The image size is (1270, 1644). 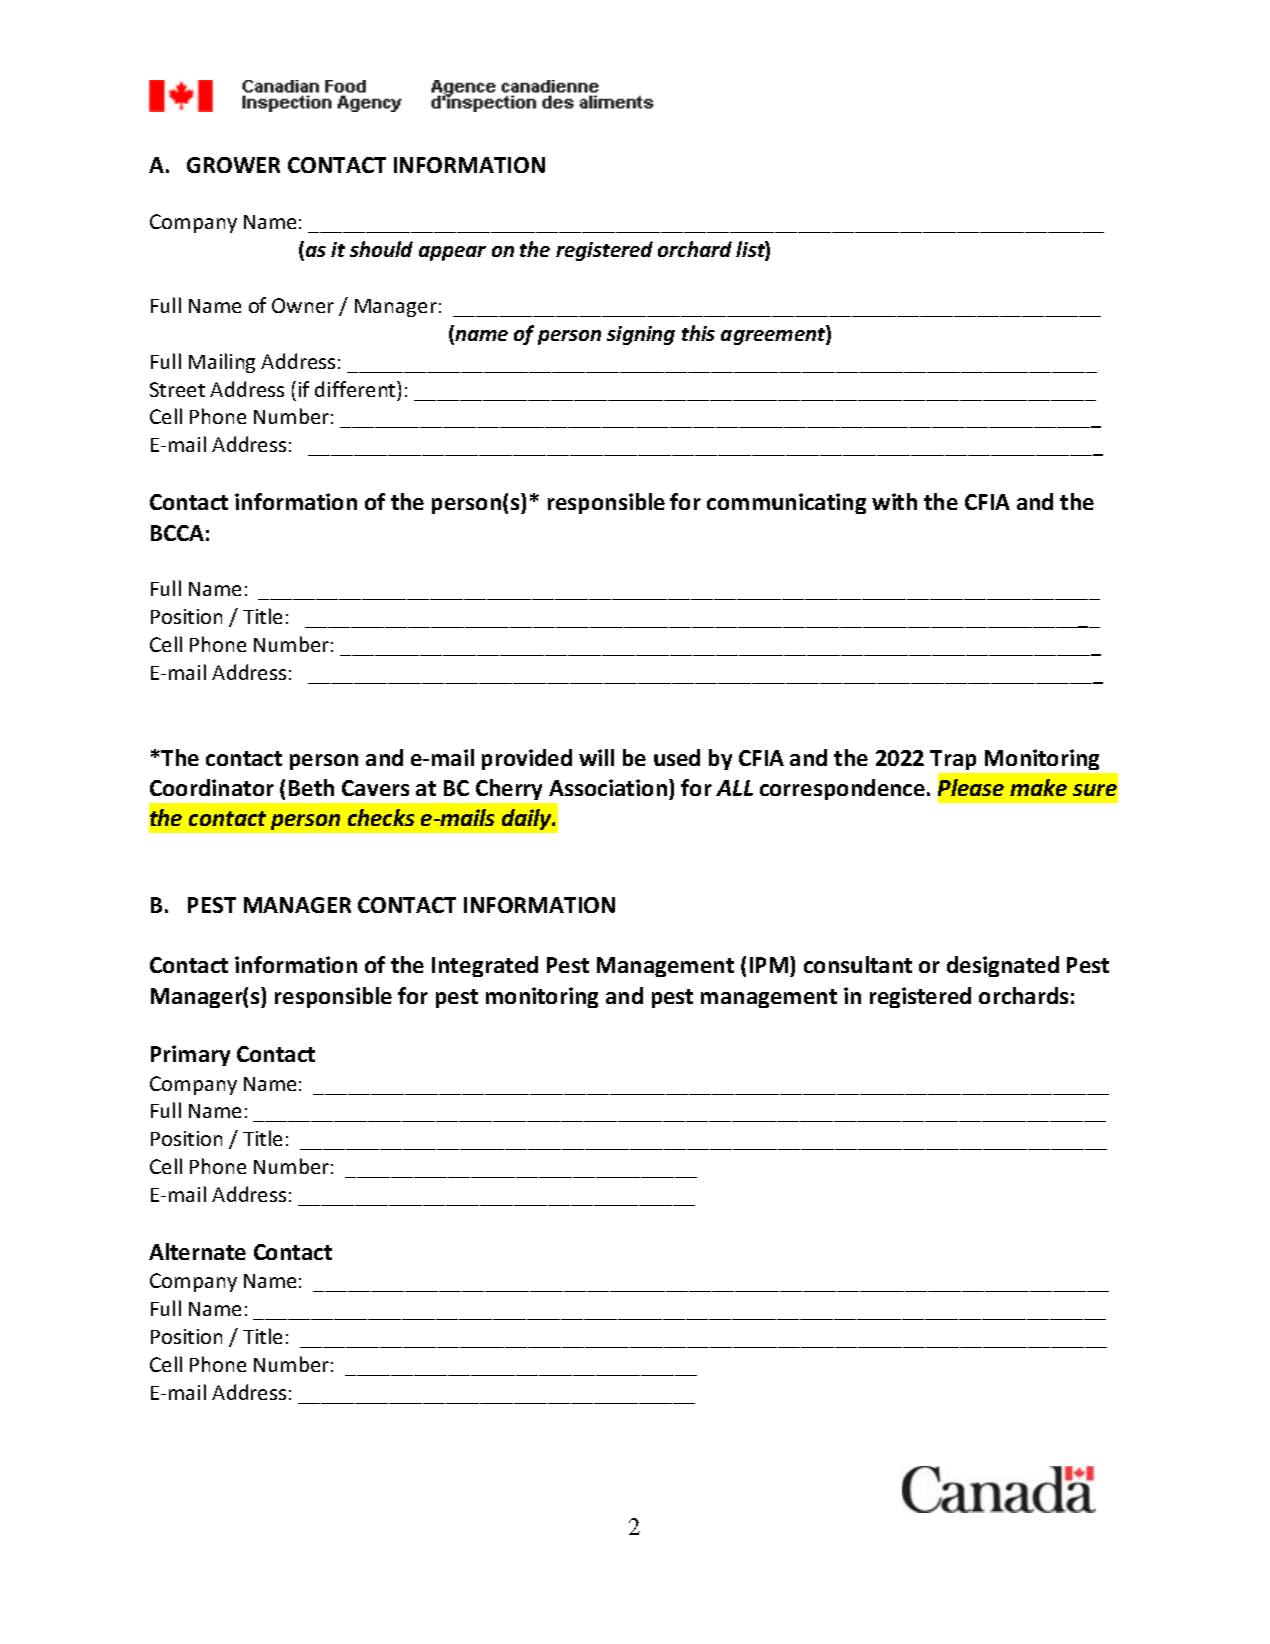 What do you see at coordinates (842, 789) in the document?
I see `correspondence` at bounding box center [842, 789].
